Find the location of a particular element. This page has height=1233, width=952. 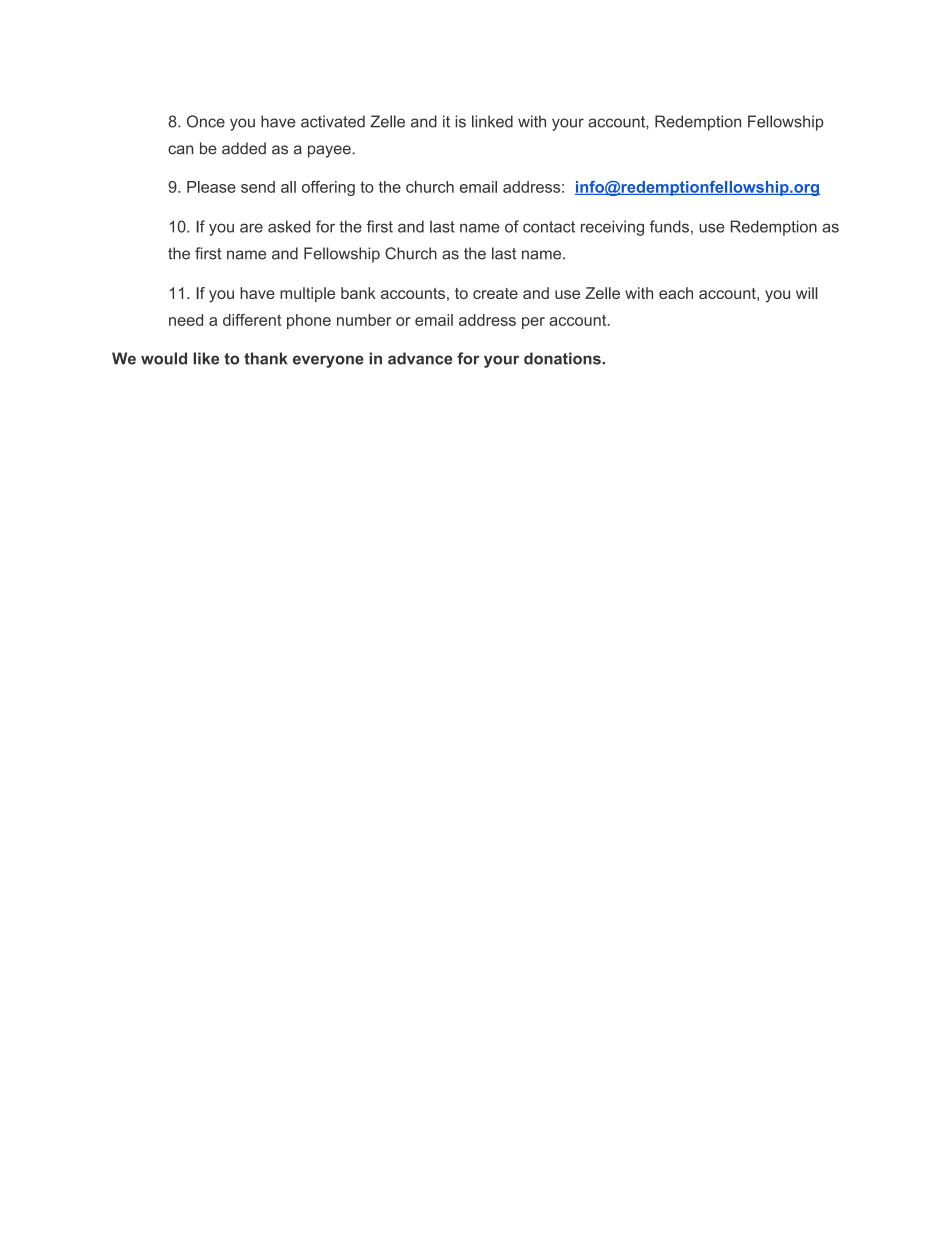

funds is located at coordinates (669, 226).
